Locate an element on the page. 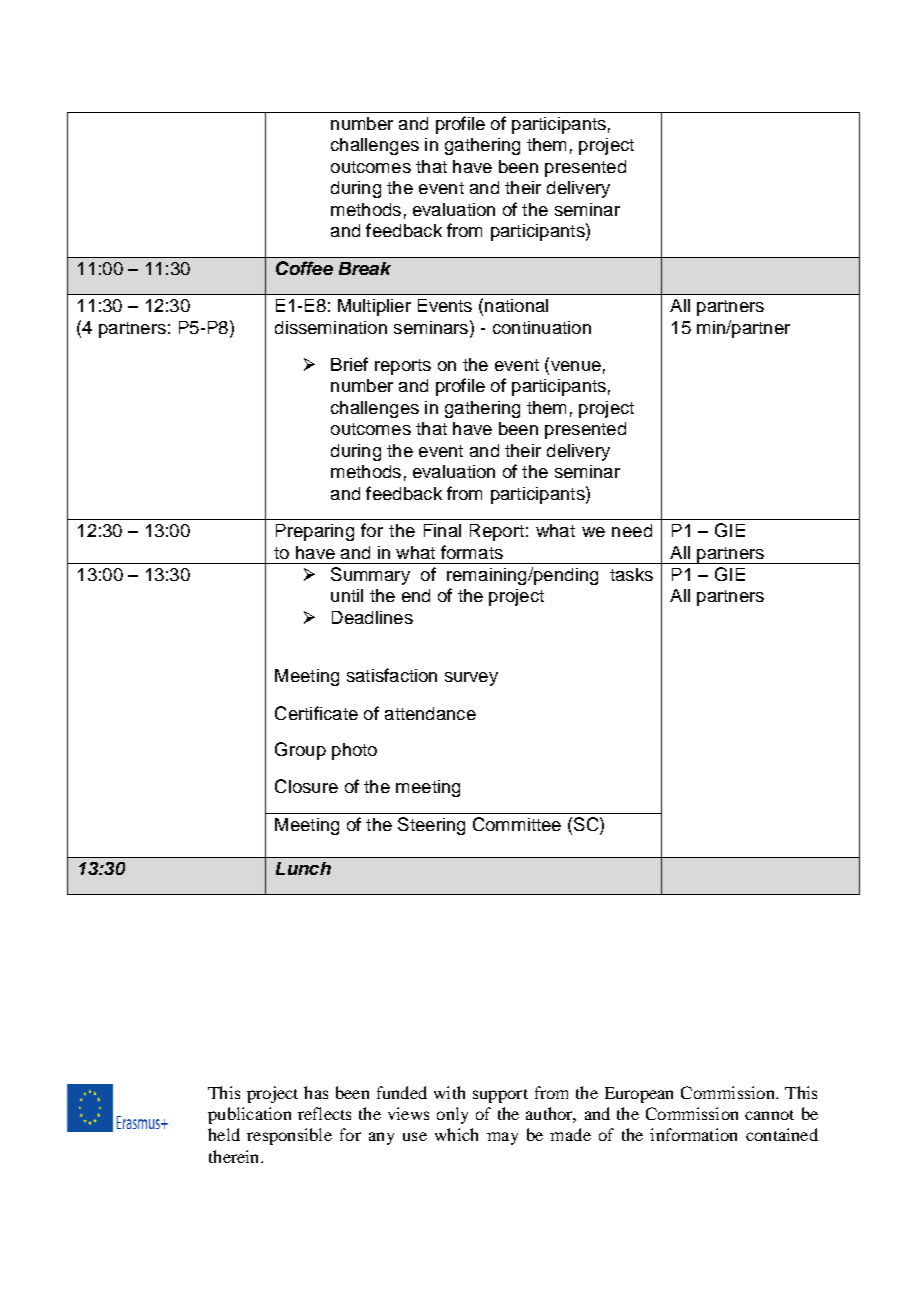 This document has height=1308, width=924. venue is located at coordinates (574, 366).
